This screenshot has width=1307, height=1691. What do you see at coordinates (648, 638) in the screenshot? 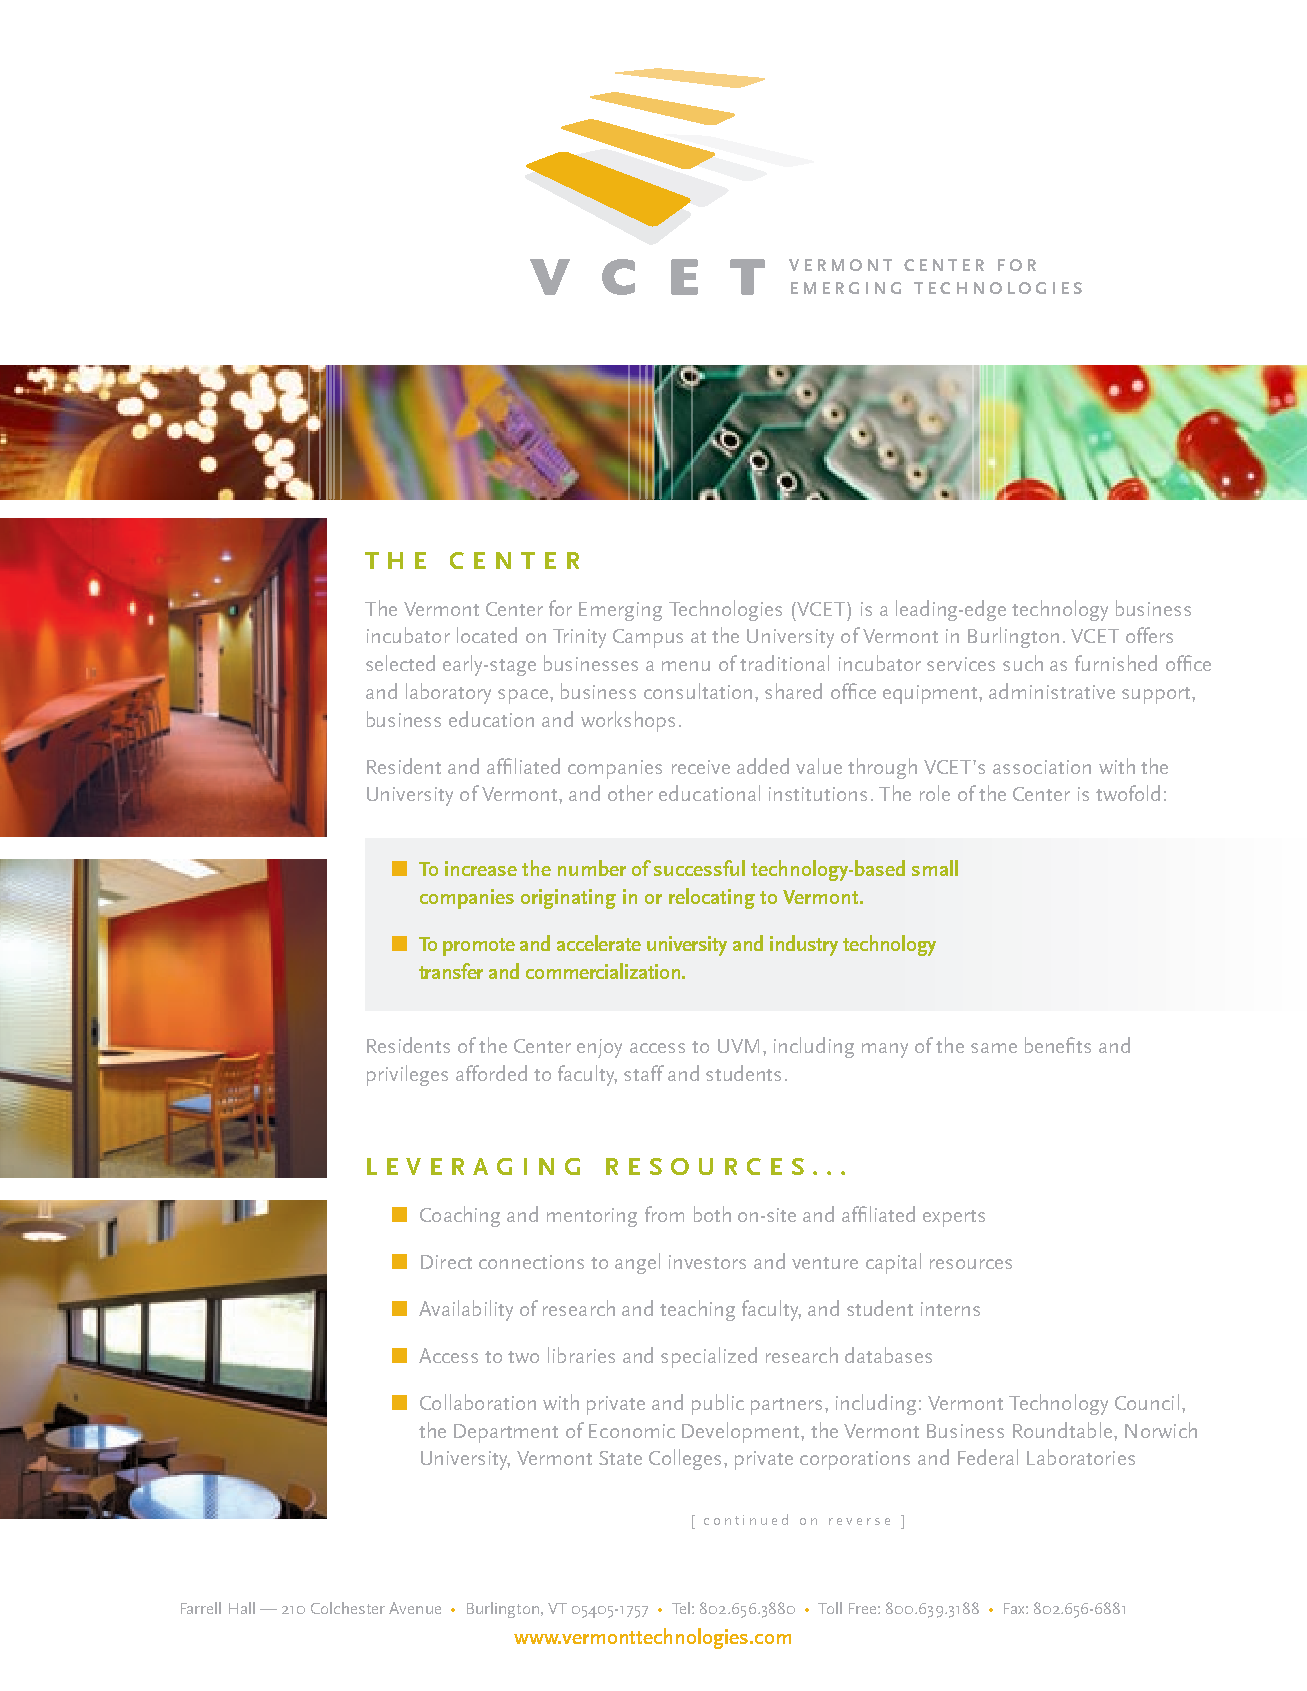
I see `Campus` at bounding box center [648, 638].
